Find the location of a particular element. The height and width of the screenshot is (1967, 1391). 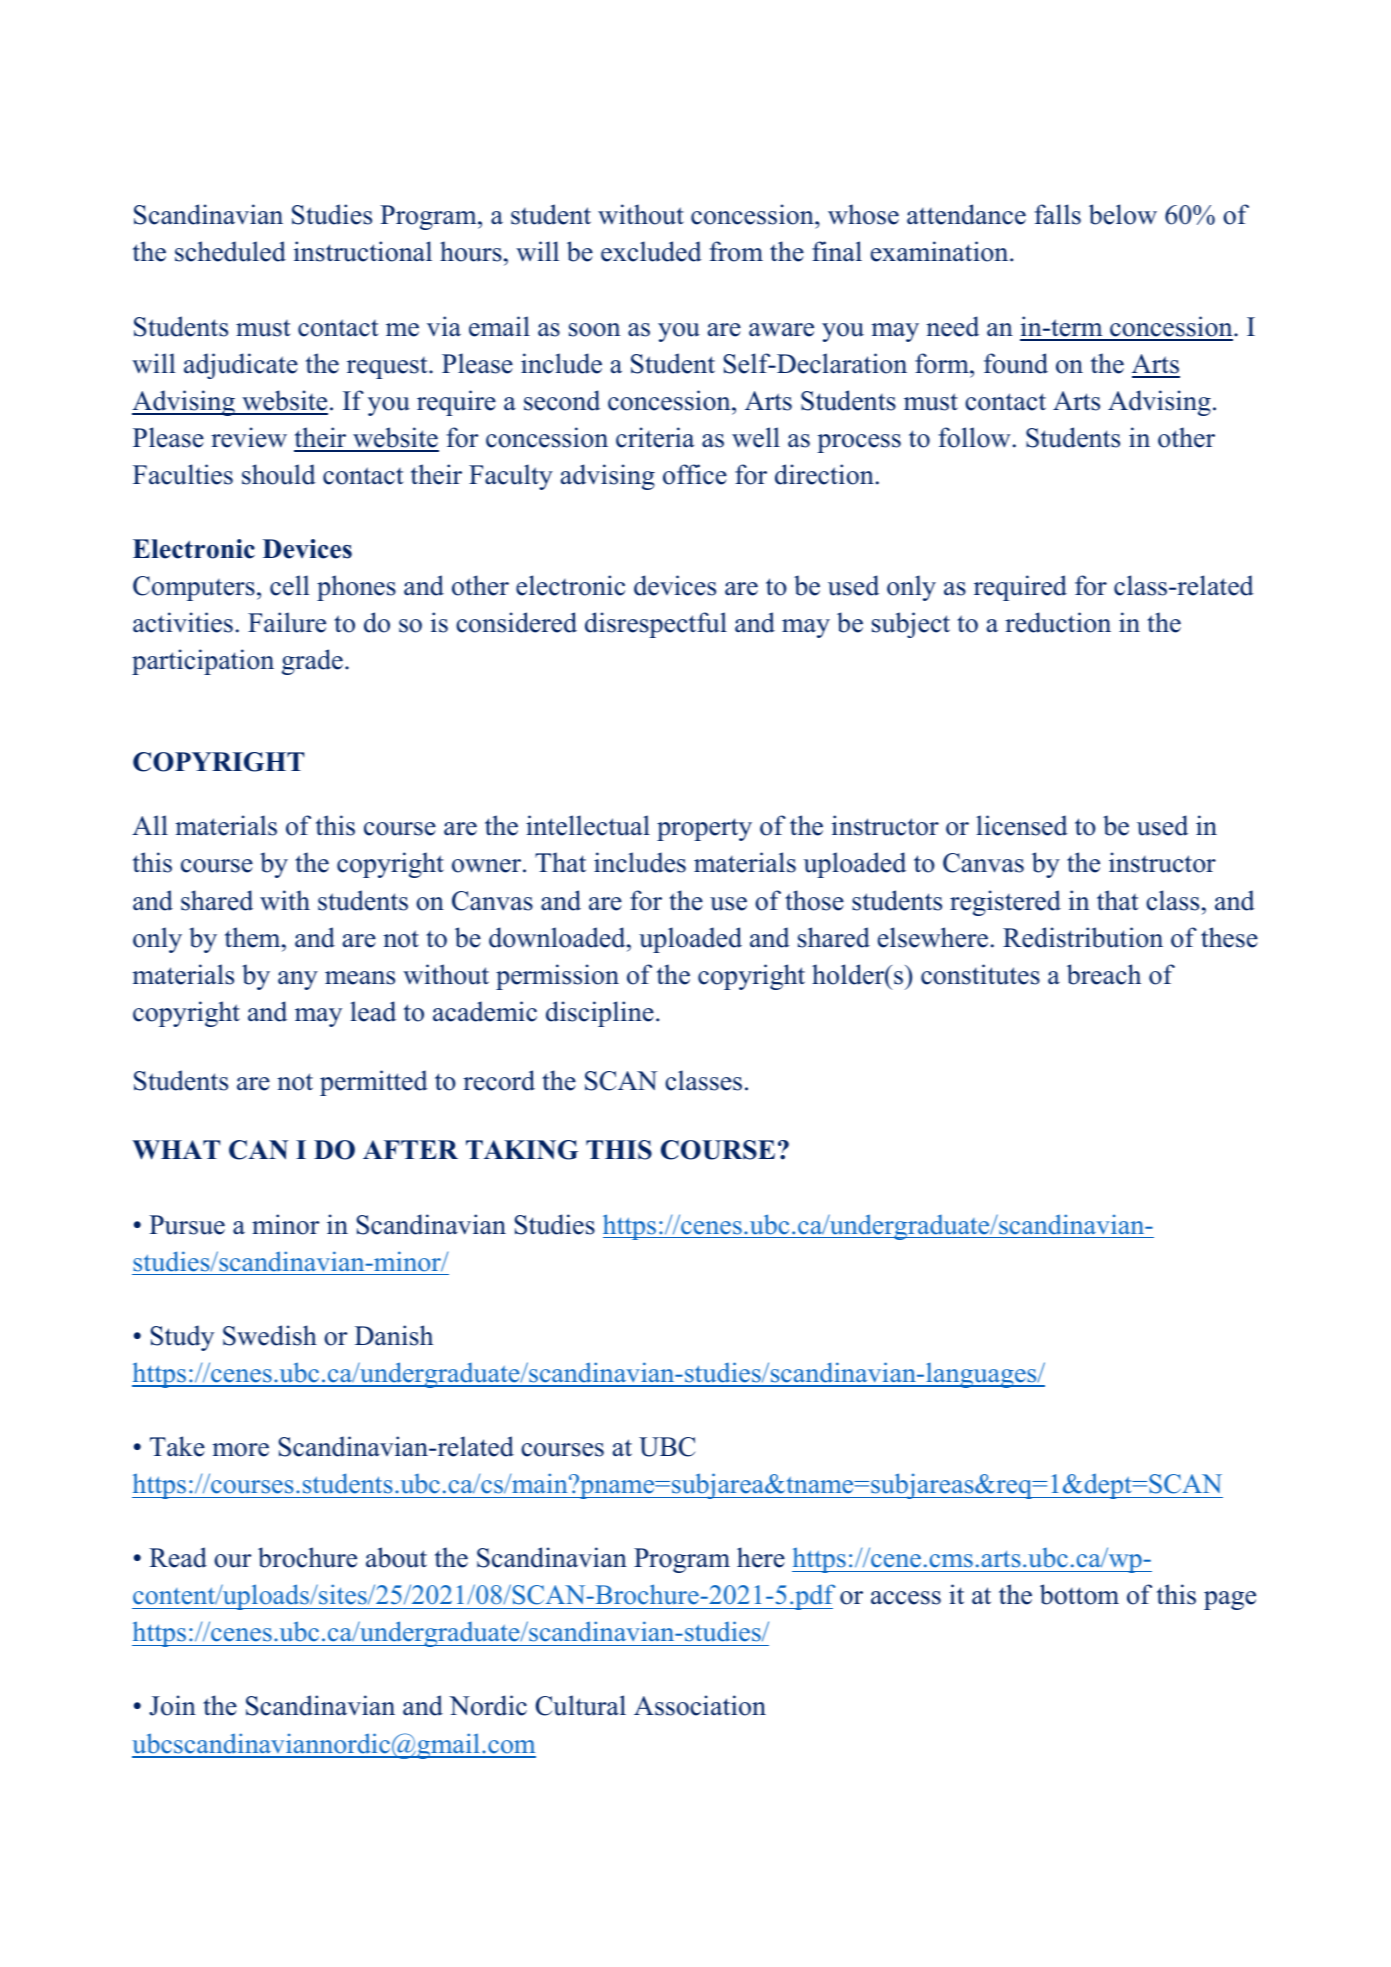

breach is located at coordinates (1104, 974).
